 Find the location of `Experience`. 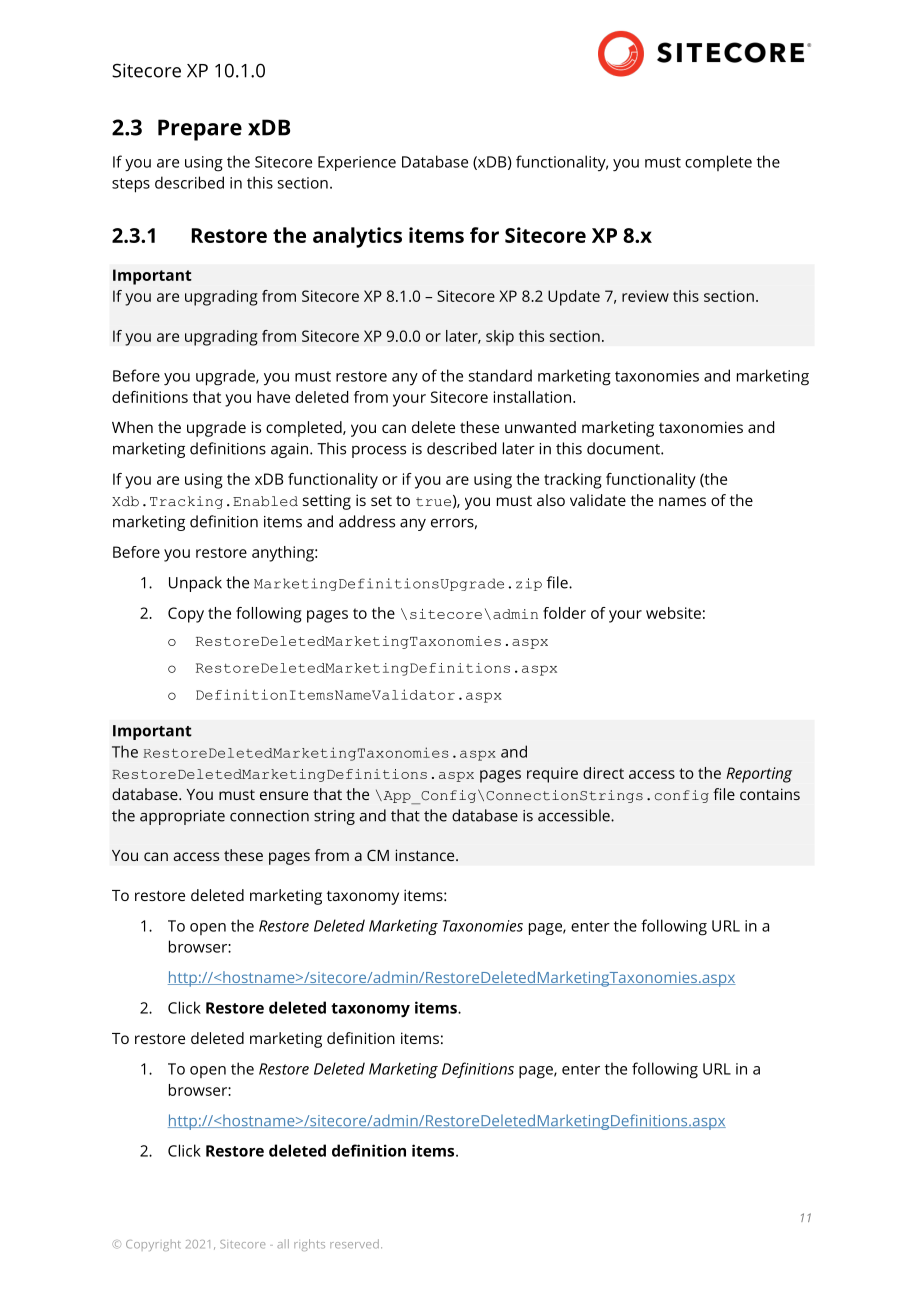

Experience is located at coordinates (357, 163).
